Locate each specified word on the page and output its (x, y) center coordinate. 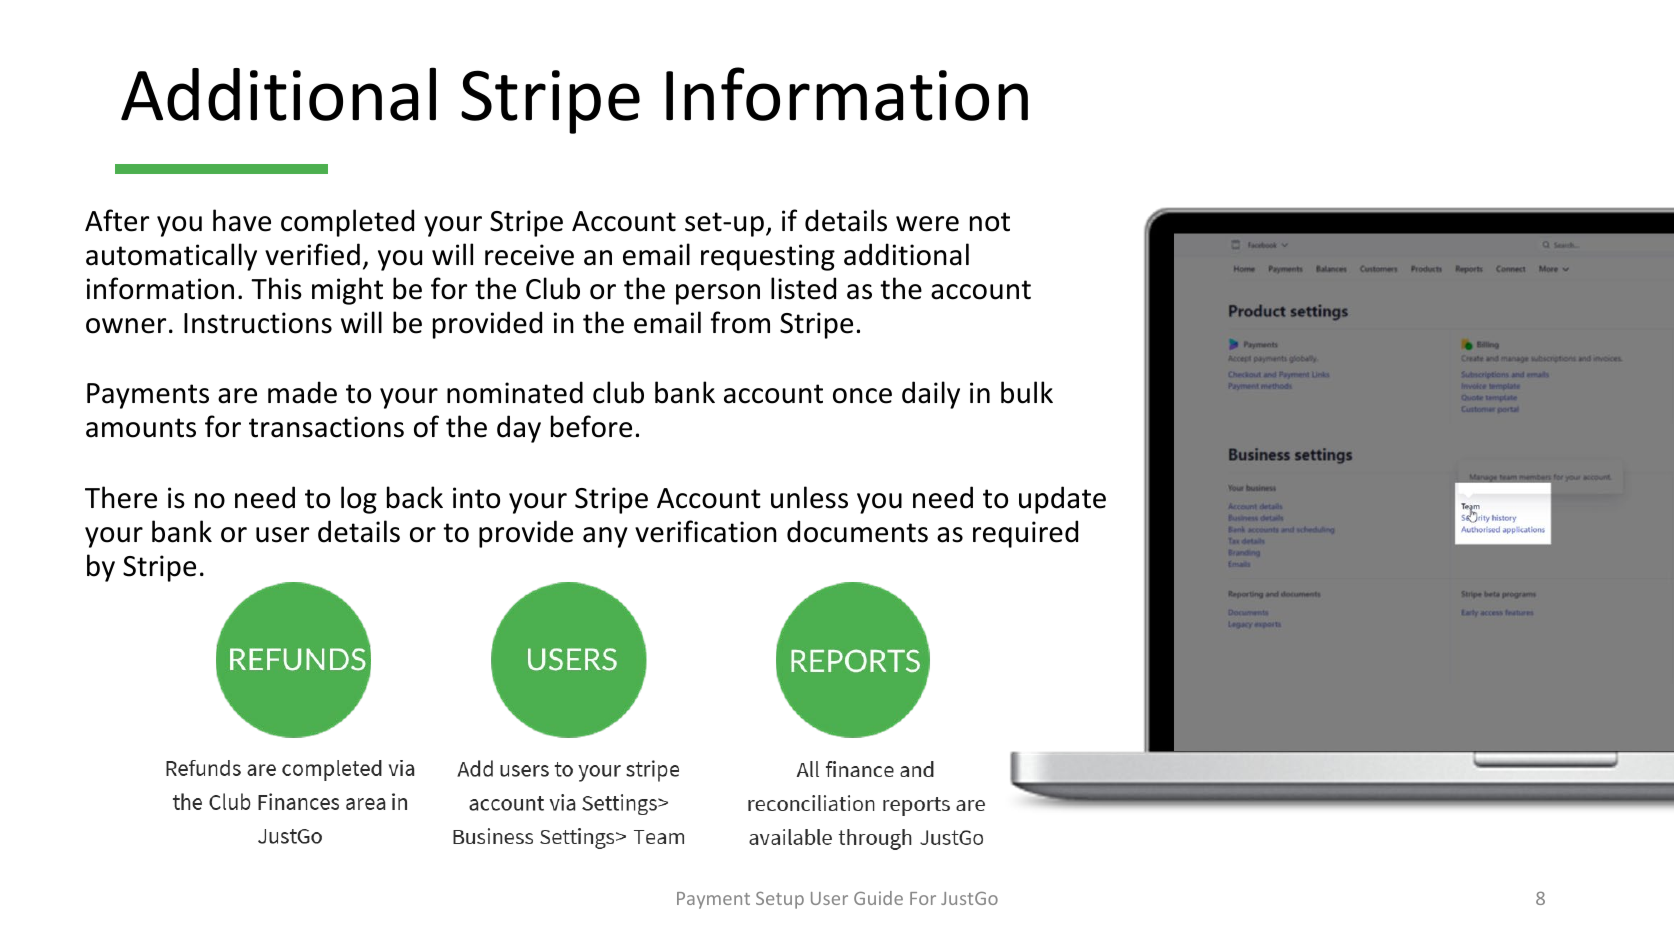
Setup (780, 900)
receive (529, 255)
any (605, 537)
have (242, 220)
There (121, 497)
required (1025, 534)
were (927, 224)
